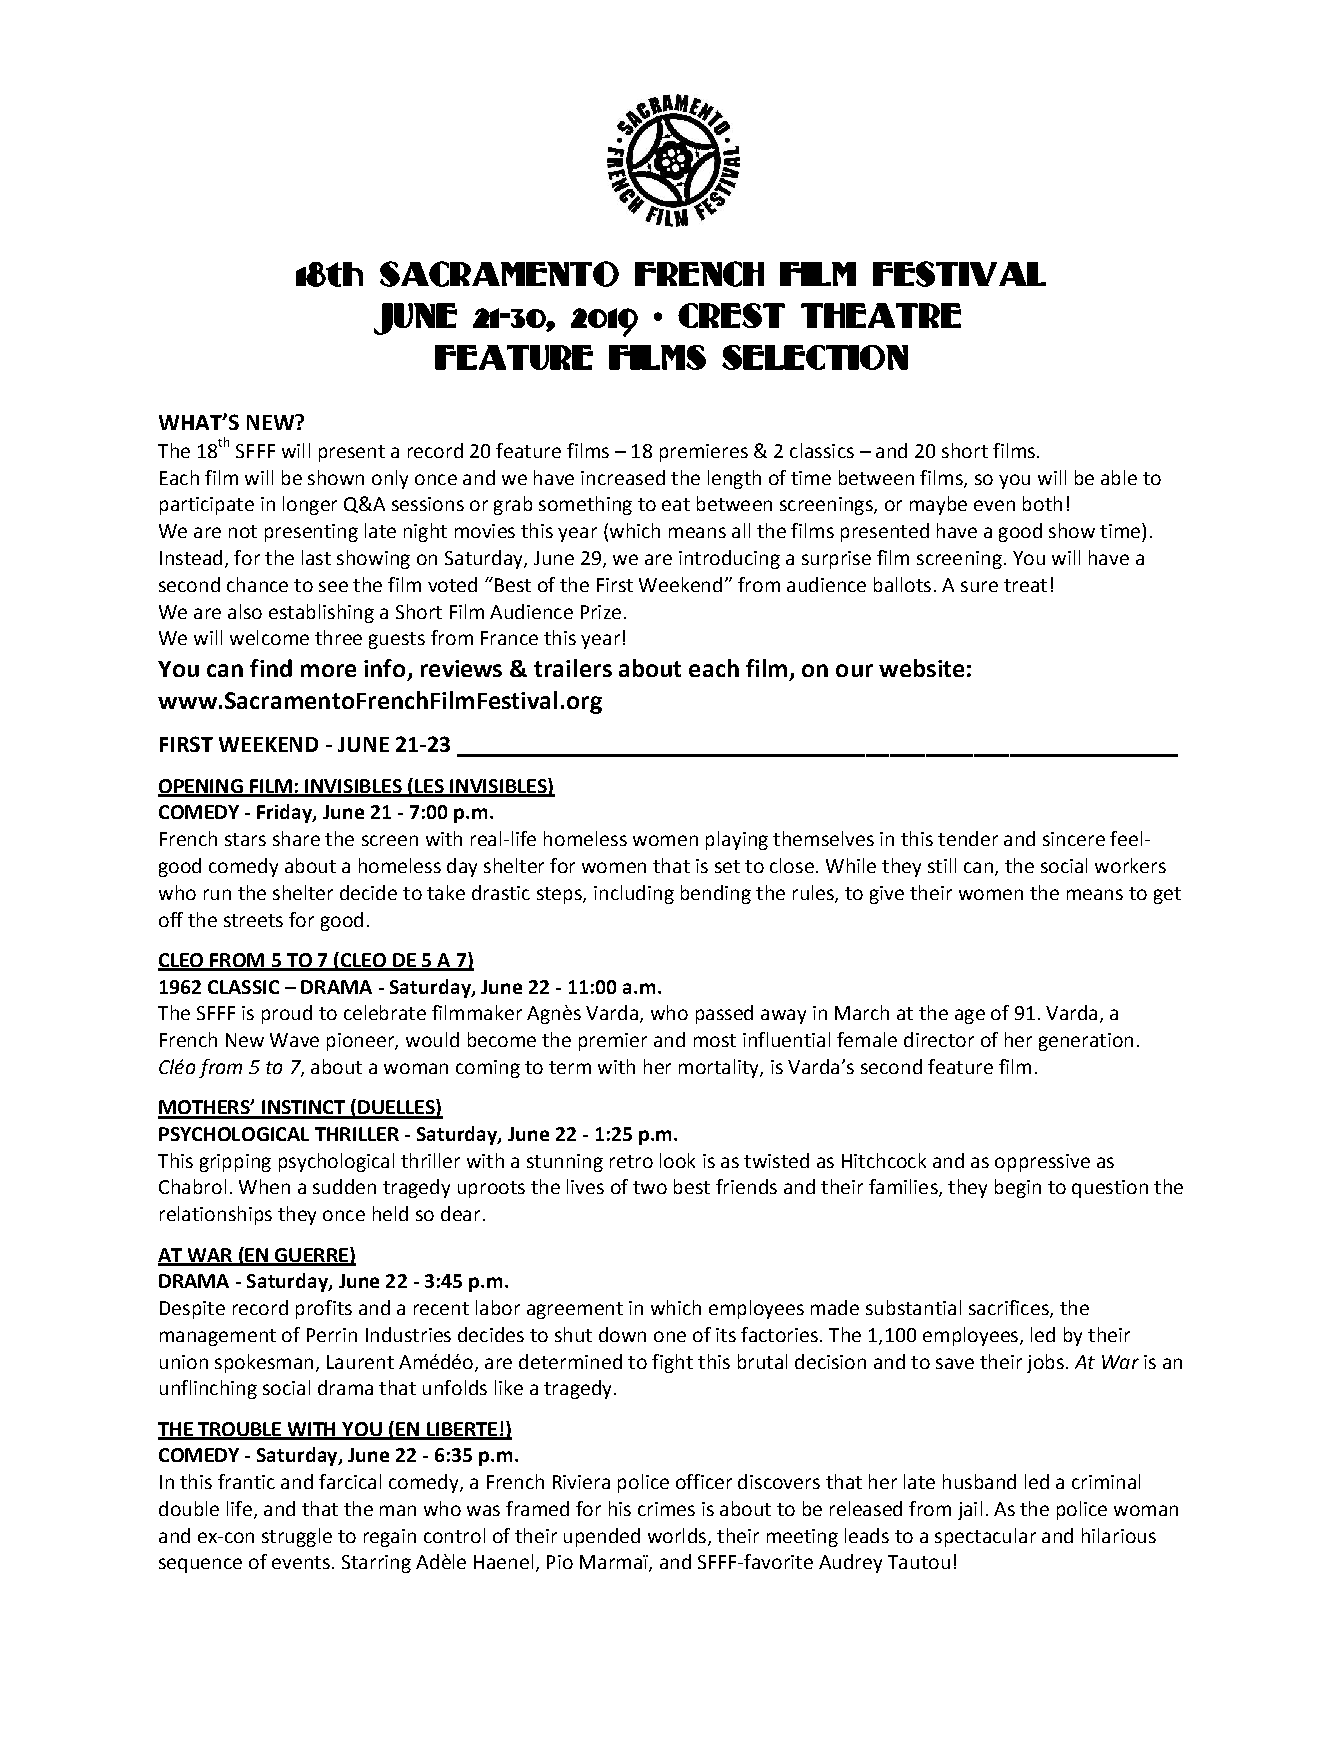 Image resolution: width=1343 pixels, height=1738 pixels. I want to click on only, so click(390, 479).
